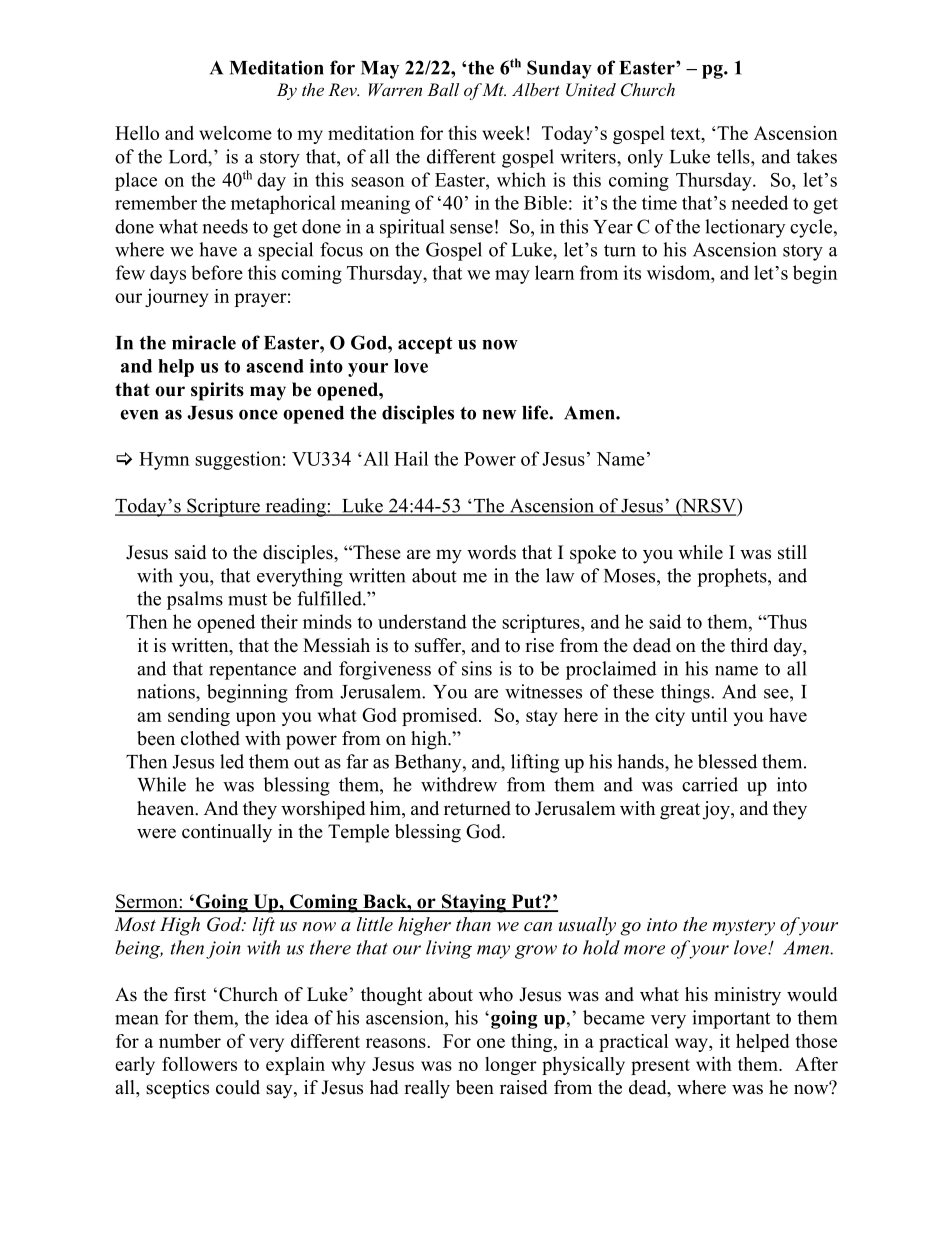  What do you see at coordinates (686, 134) in the screenshot?
I see `text` at bounding box center [686, 134].
